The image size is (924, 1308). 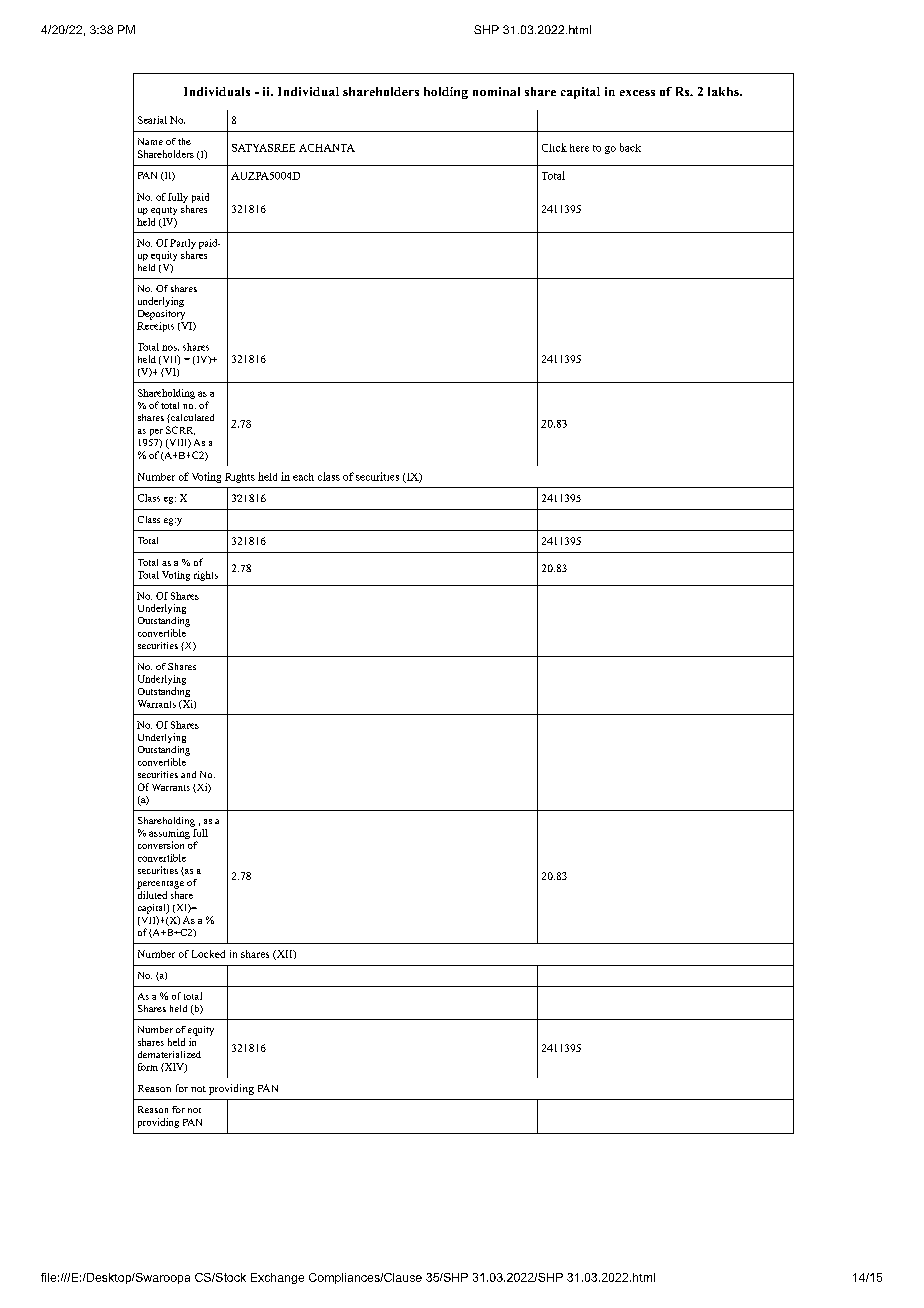 What do you see at coordinates (630, 147) in the screenshot?
I see `back` at bounding box center [630, 147].
